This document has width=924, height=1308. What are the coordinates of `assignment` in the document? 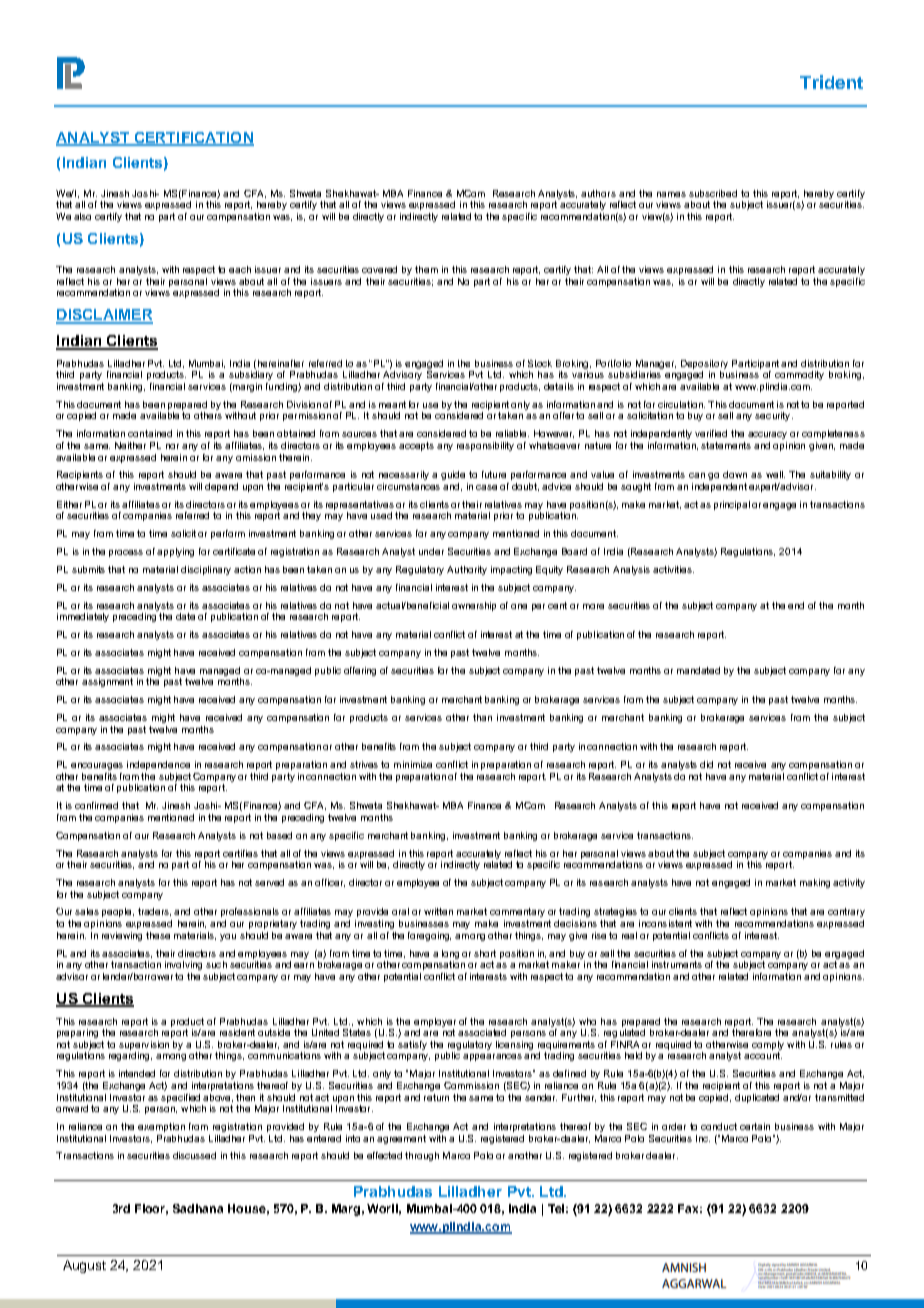 It's located at (107, 682).
